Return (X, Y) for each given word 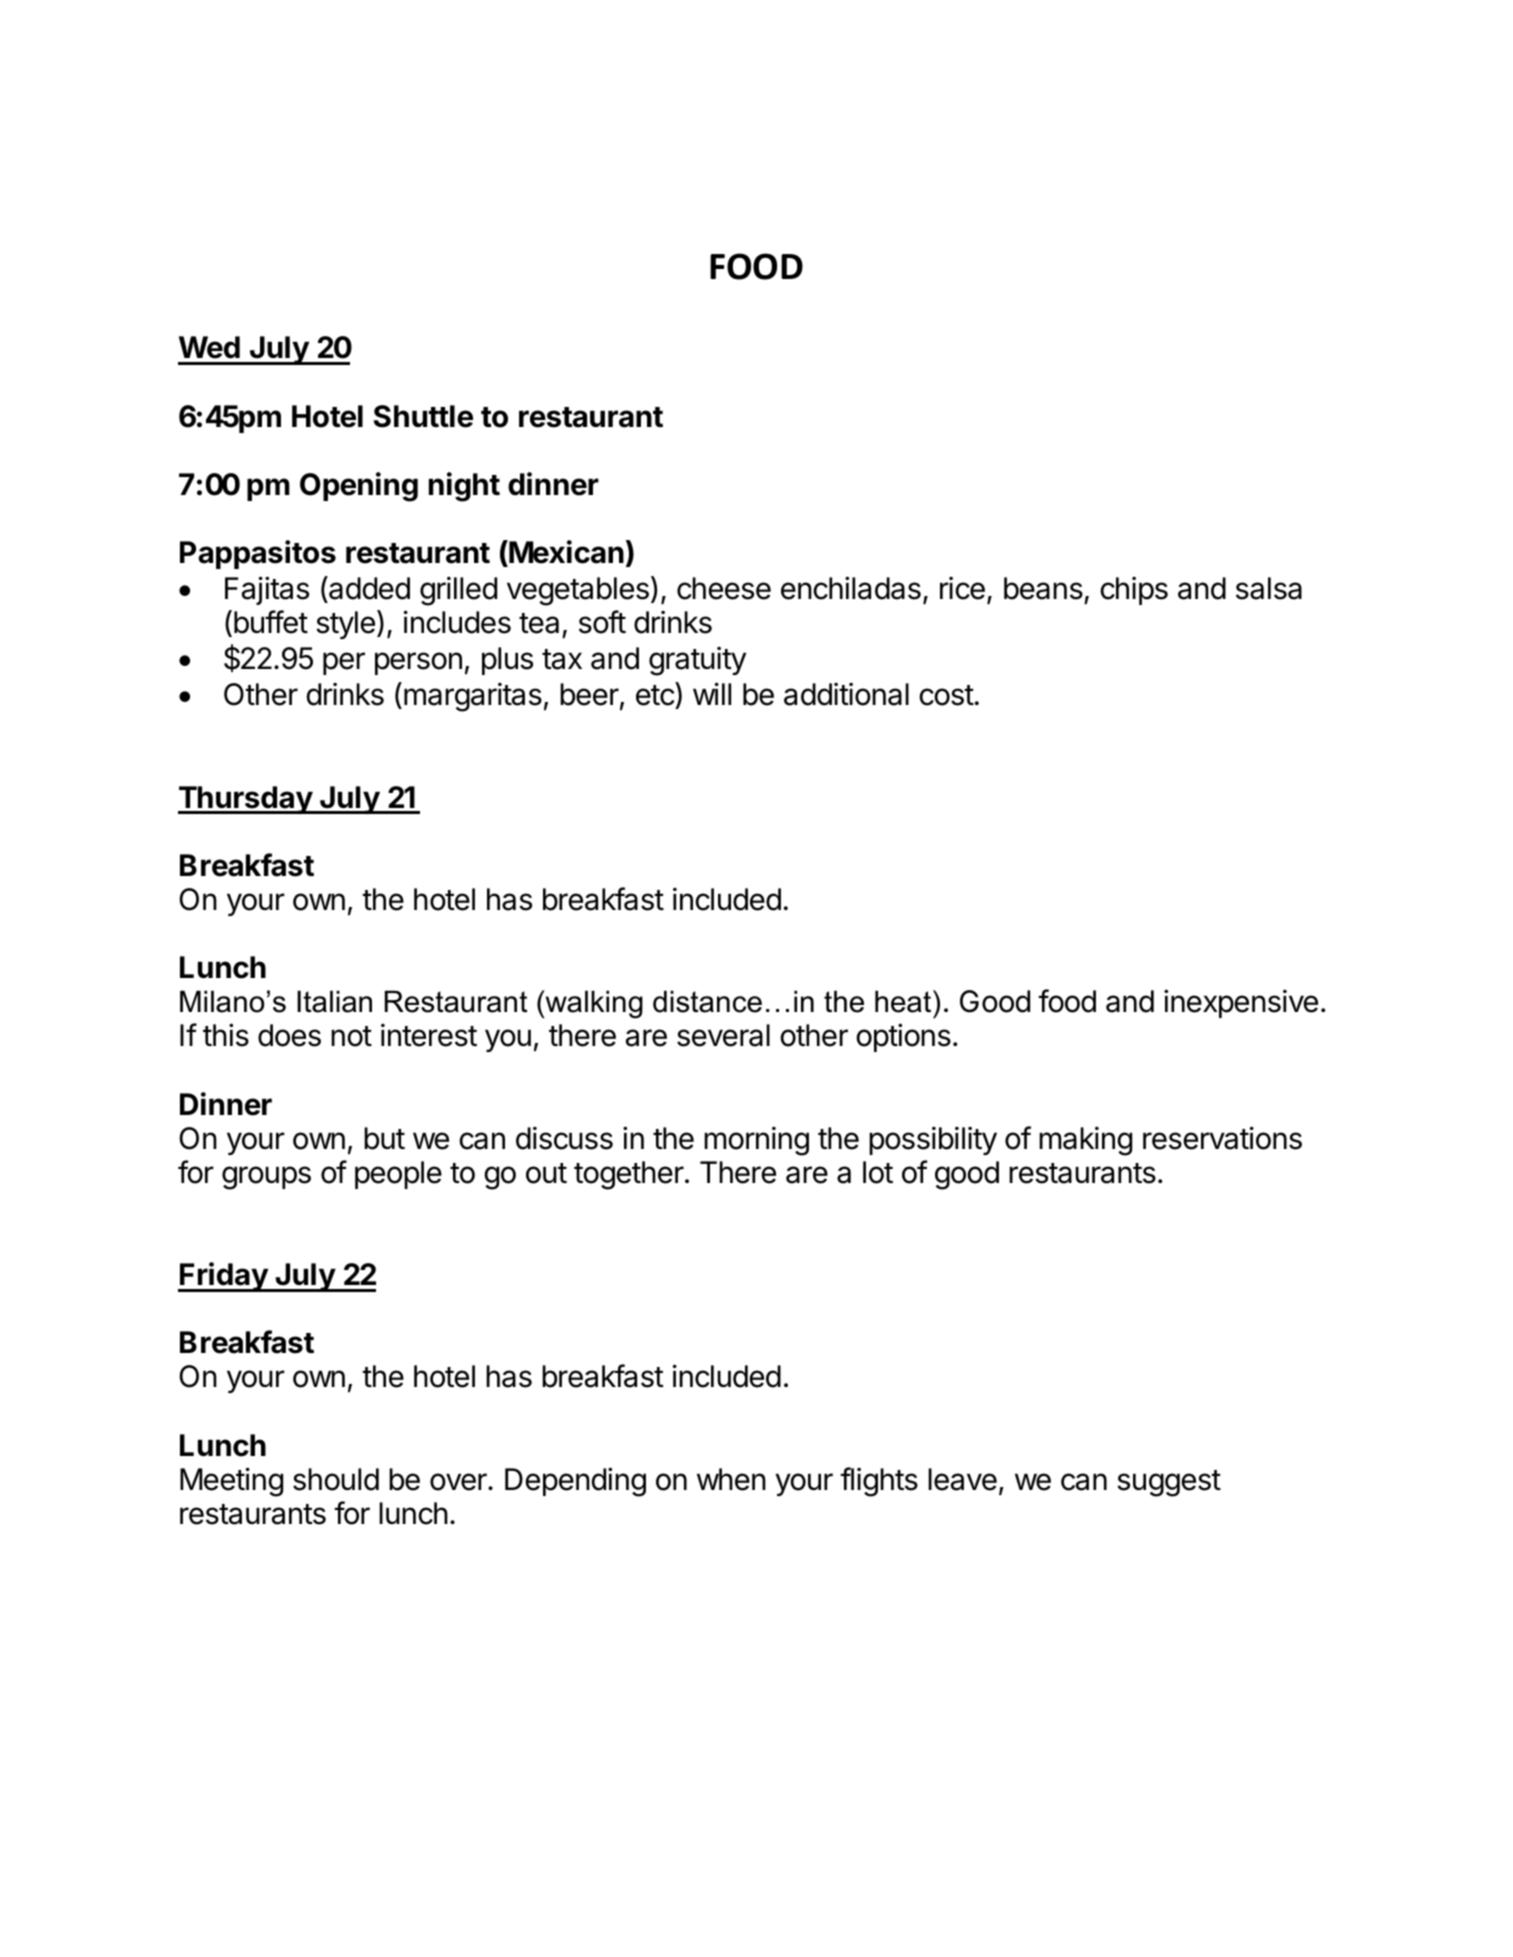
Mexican (565, 552)
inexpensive (1241, 1003)
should (336, 1479)
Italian (334, 1001)
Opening (359, 487)
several (723, 1035)
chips (1134, 590)
